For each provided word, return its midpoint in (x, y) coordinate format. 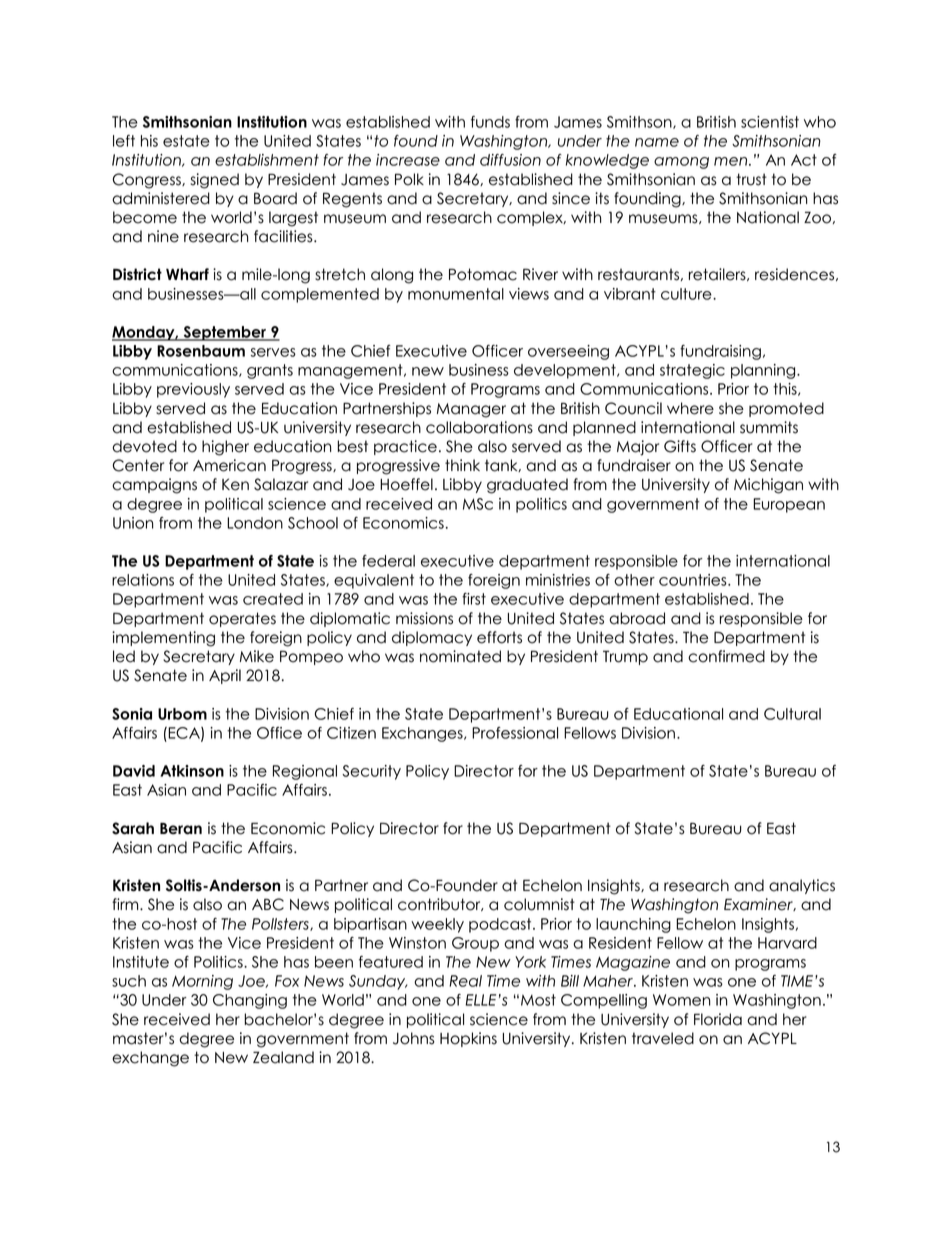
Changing (250, 1001)
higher (225, 448)
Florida (718, 1019)
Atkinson (192, 771)
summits (769, 427)
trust (751, 179)
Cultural (792, 714)
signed (215, 181)
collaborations (479, 427)
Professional (515, 733)
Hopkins (468, 1039)
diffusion (510, 160)
